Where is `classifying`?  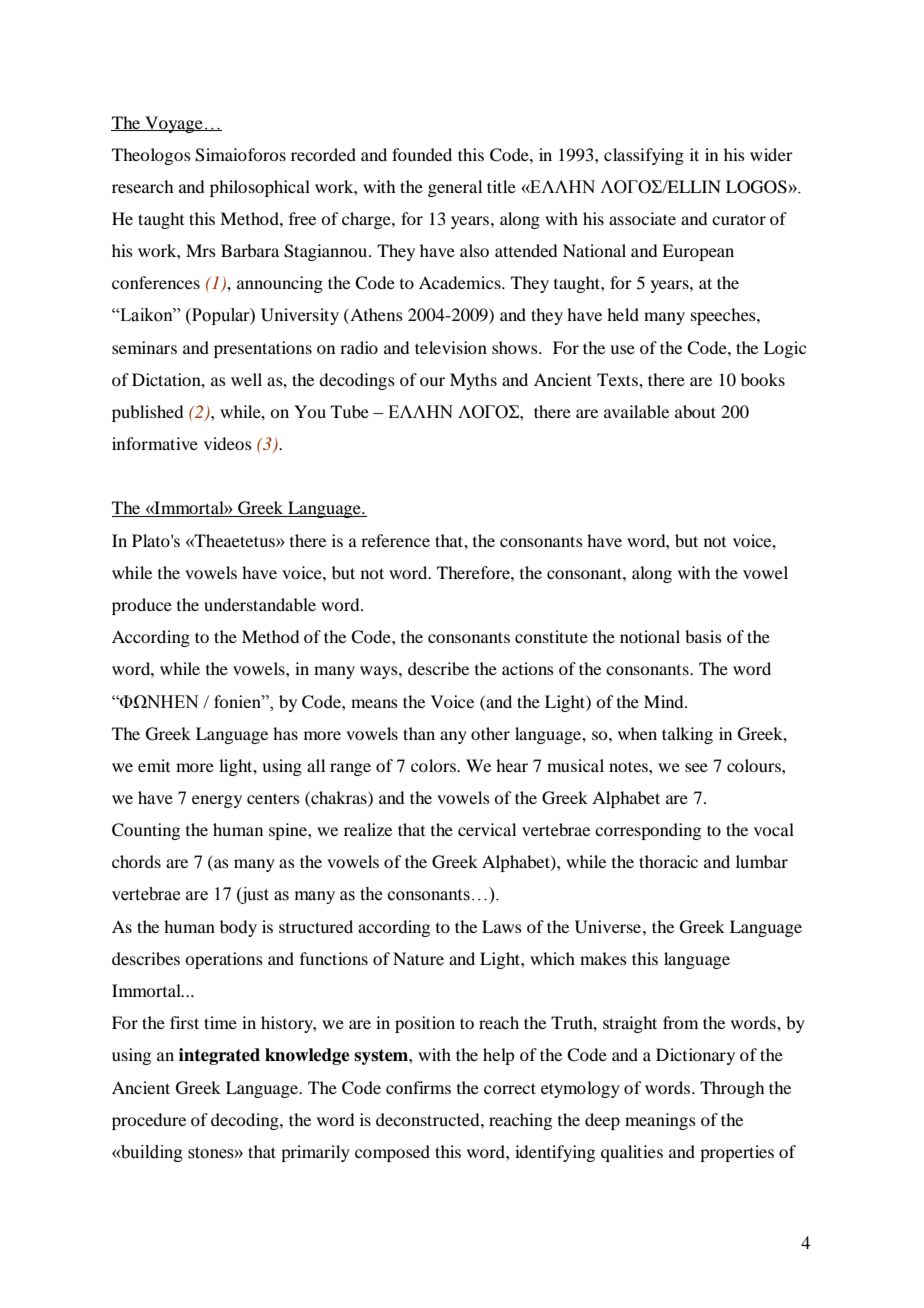
classifying is located at coordinates (644, 156).
